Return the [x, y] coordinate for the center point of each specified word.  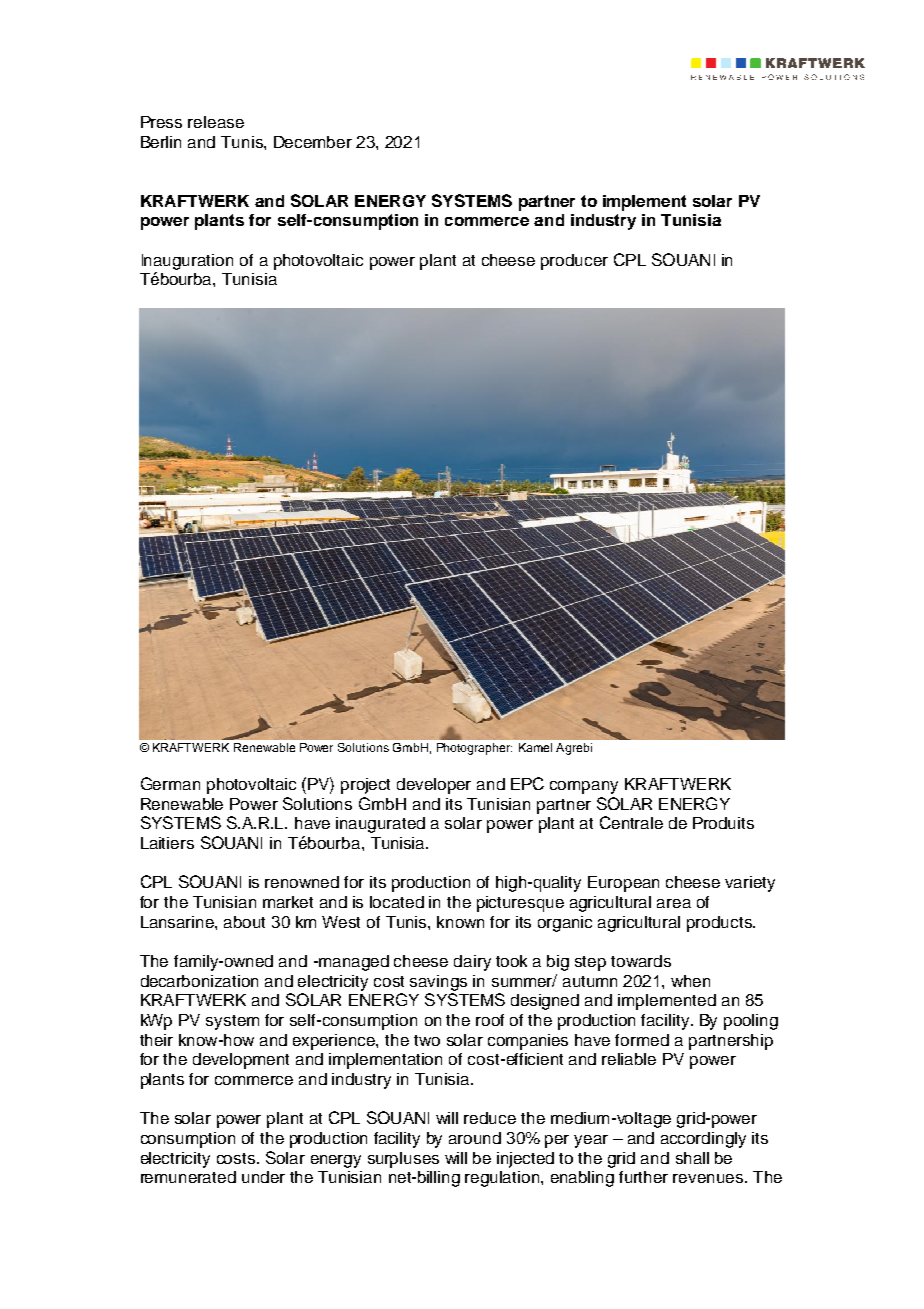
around [475, 1138]
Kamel [535, 747]
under [263, 1177]
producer [574, 262]
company [584, 787]
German [170, 783]
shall [692, 1158]
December [313, 142]
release [216, 122]
